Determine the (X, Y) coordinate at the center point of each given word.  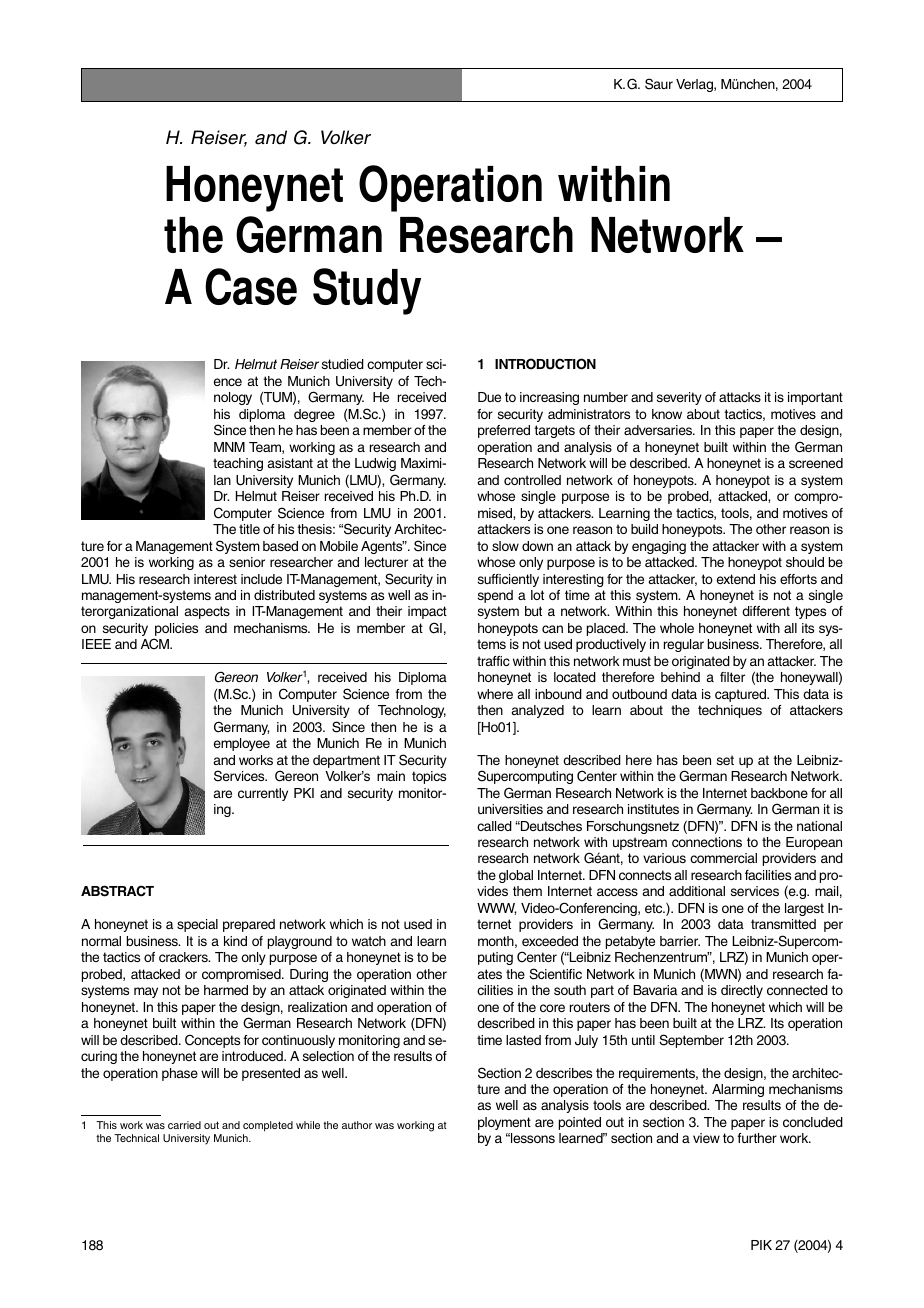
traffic (493, 661)
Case (251, 286)
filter (732, 677)
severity (679, 398)
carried (184, 1125)
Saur (659, 84)
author (357, 1125)
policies (176, 631)
